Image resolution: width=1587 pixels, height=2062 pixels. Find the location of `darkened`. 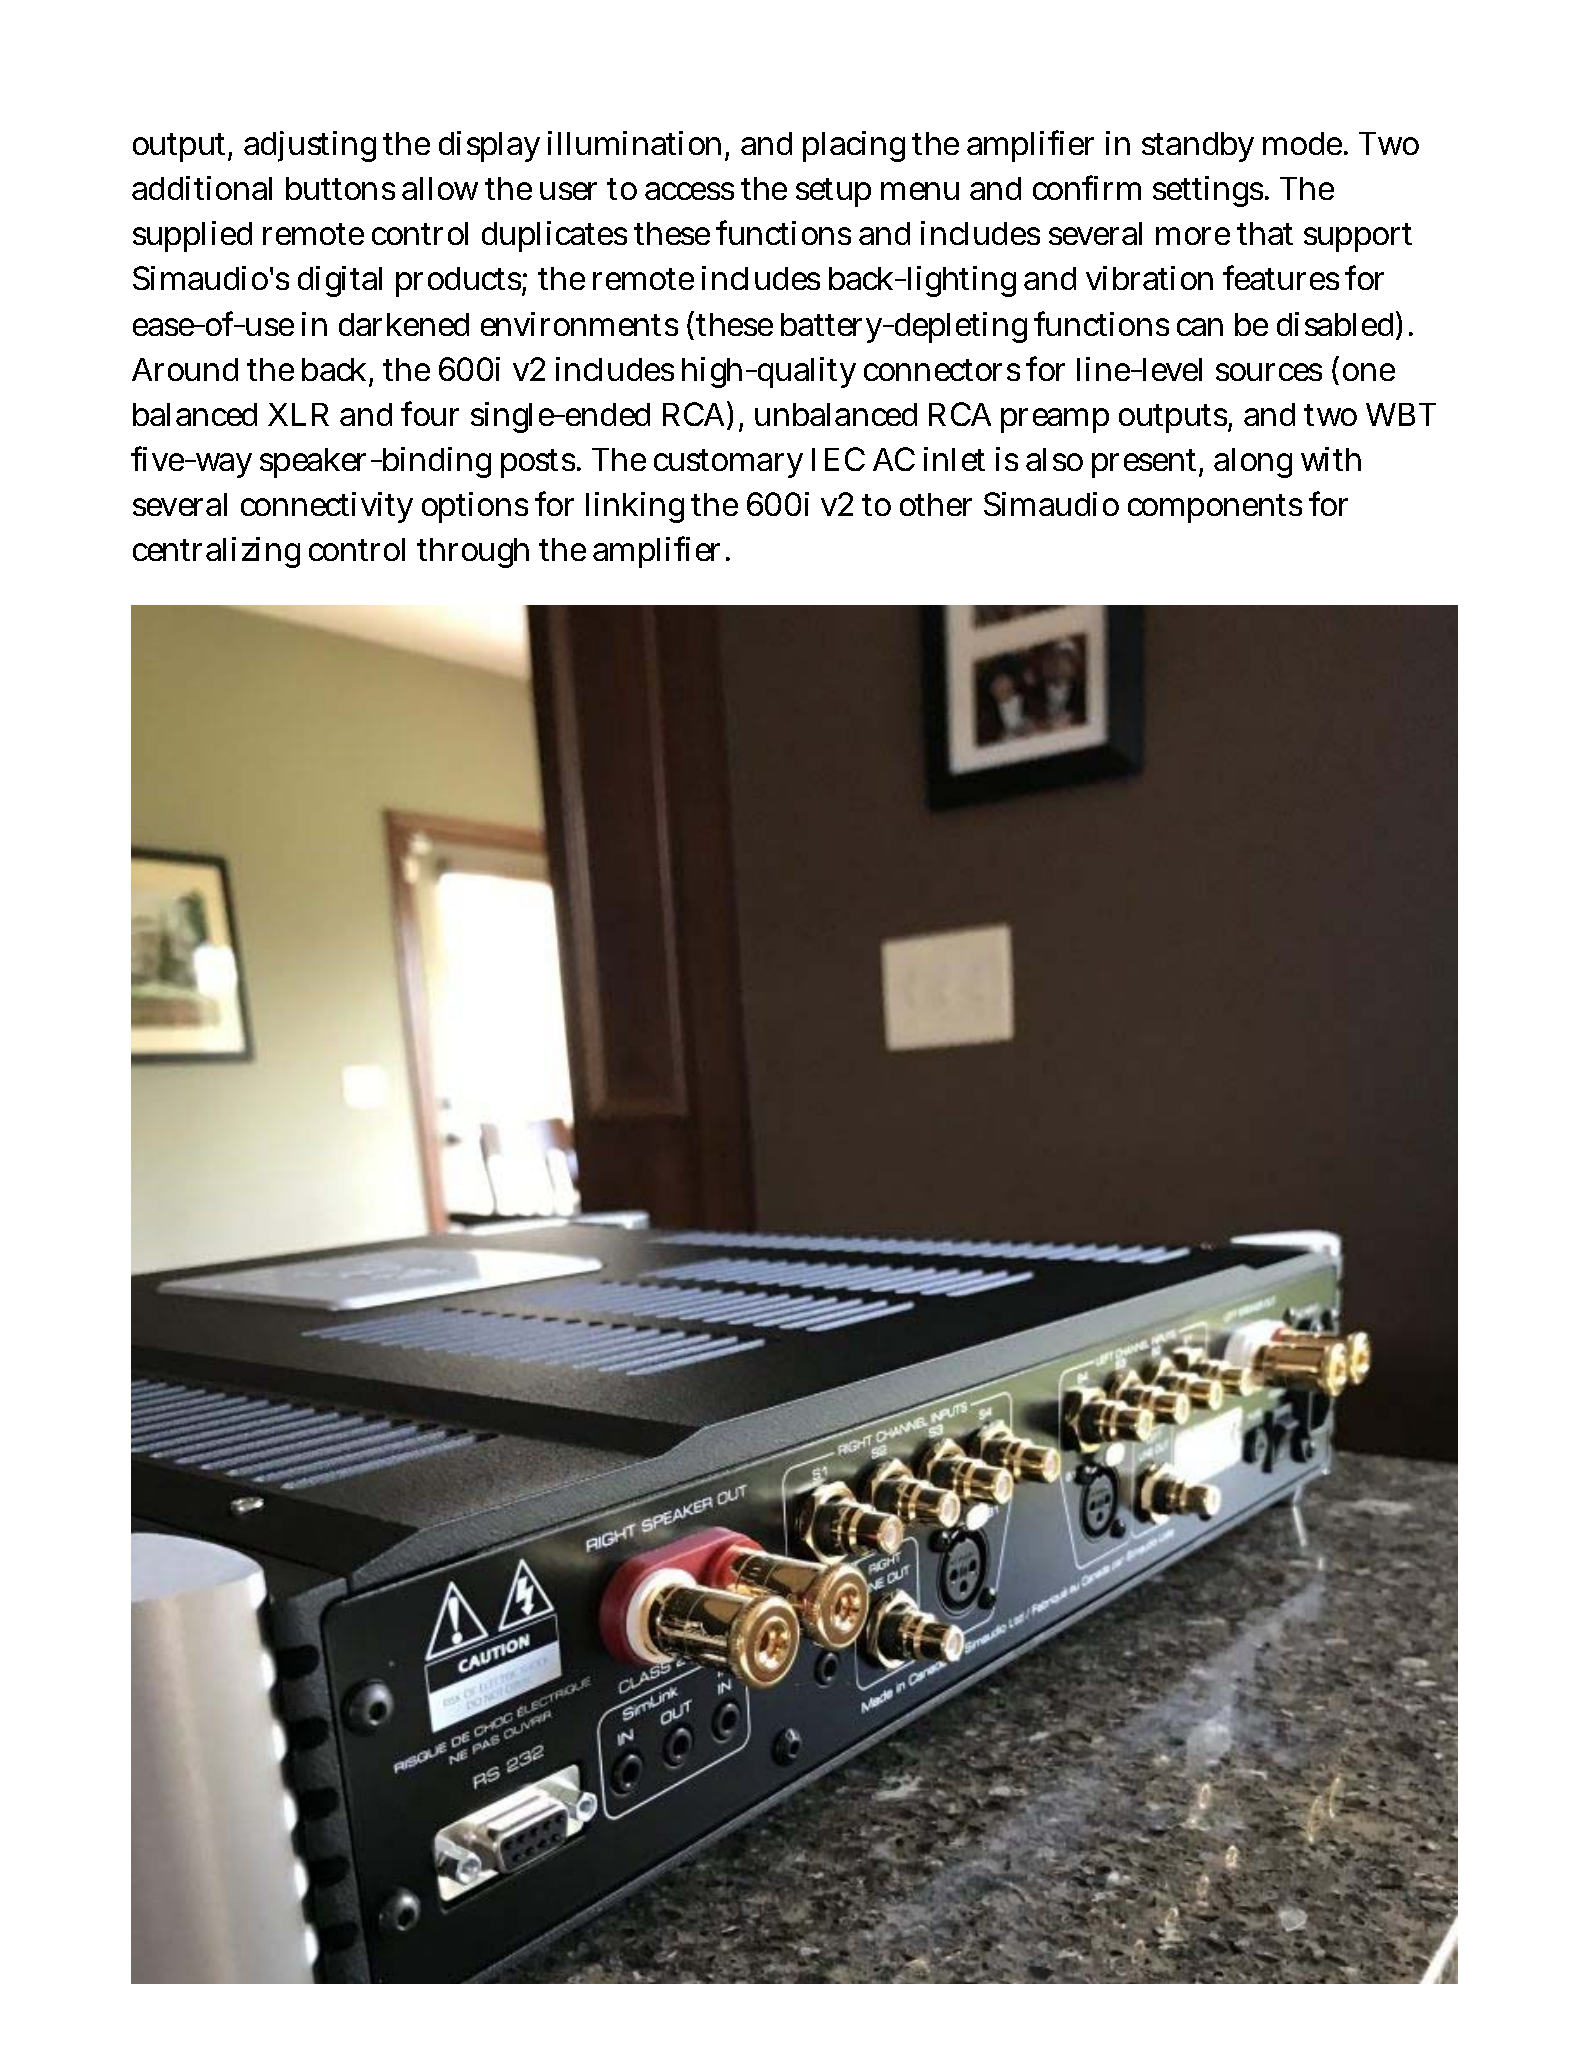

darkened is located at coordinates (404, 324).
